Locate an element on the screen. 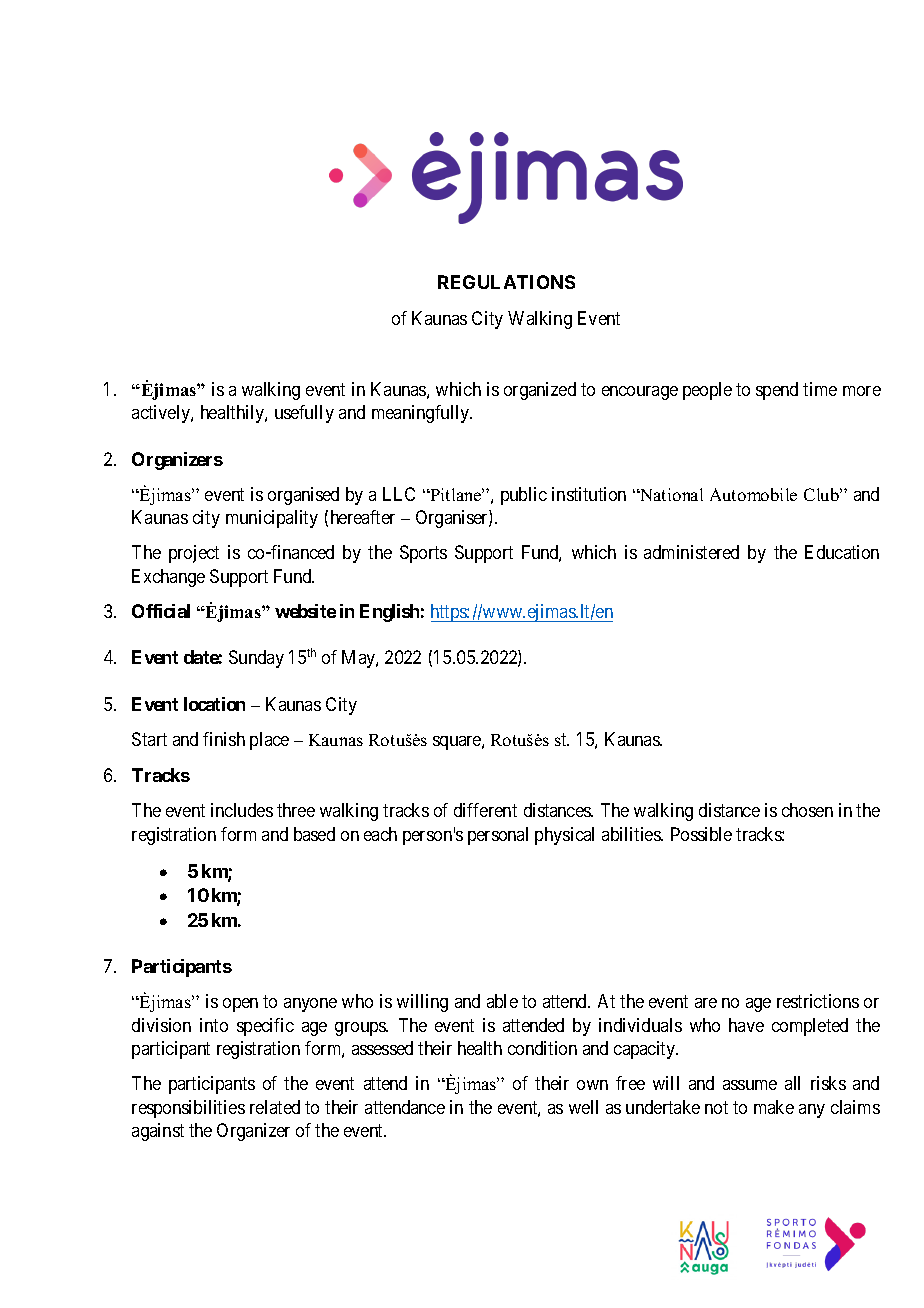  well is located at coordinates (583, 1107).
